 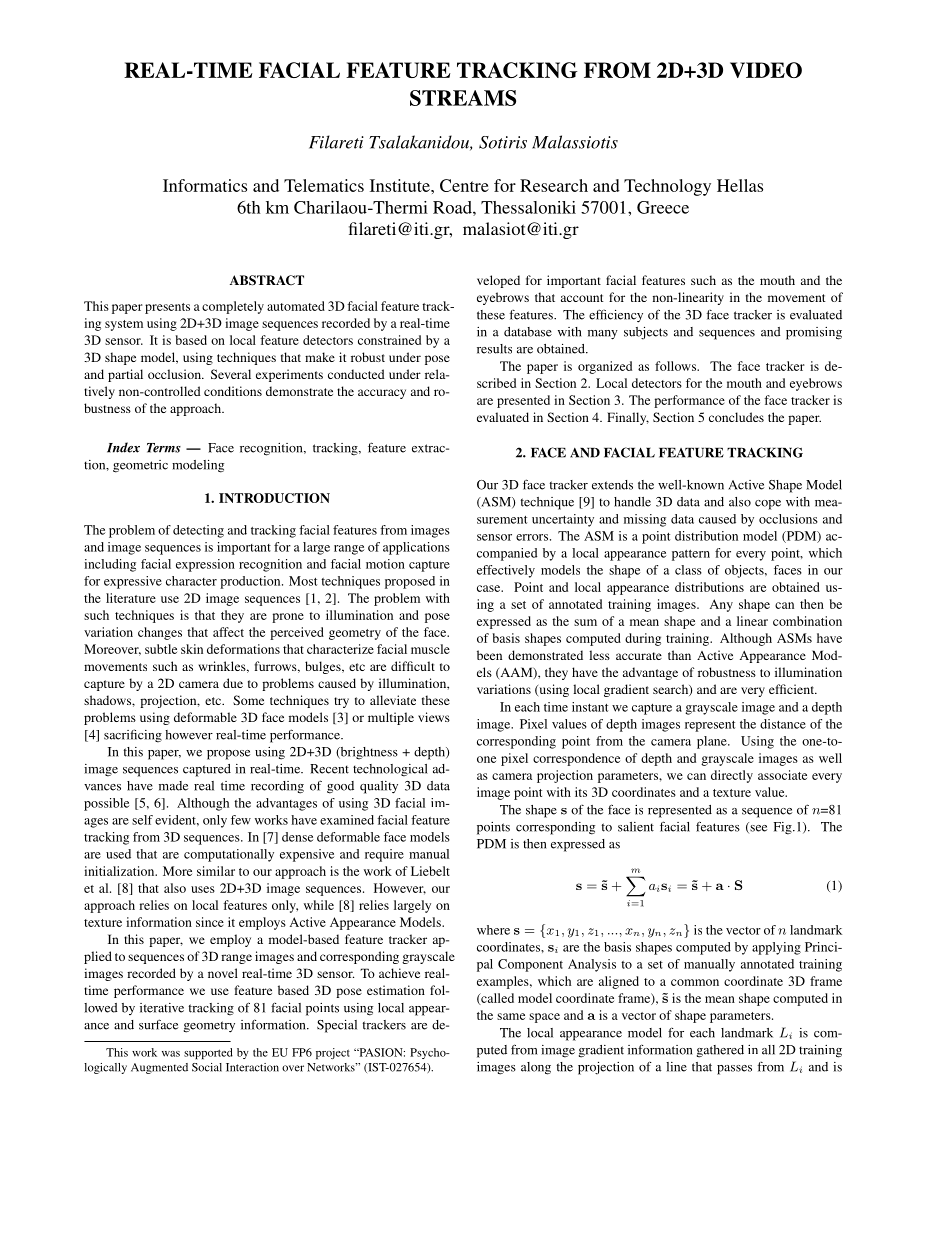 I want to click on expression, so click(x=205, y=565).
